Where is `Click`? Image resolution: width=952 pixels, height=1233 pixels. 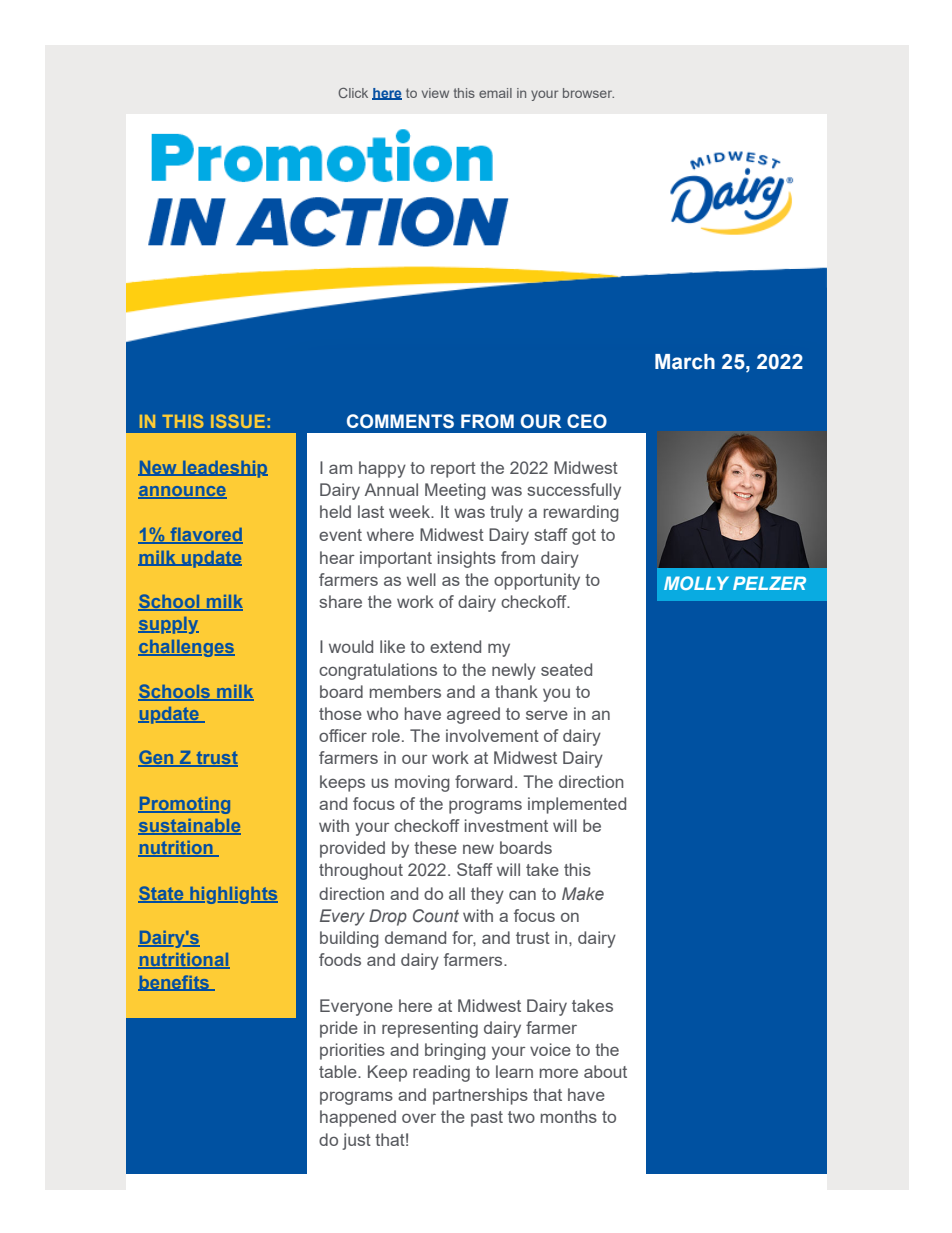 Click is located at coordinates (353, 93).
